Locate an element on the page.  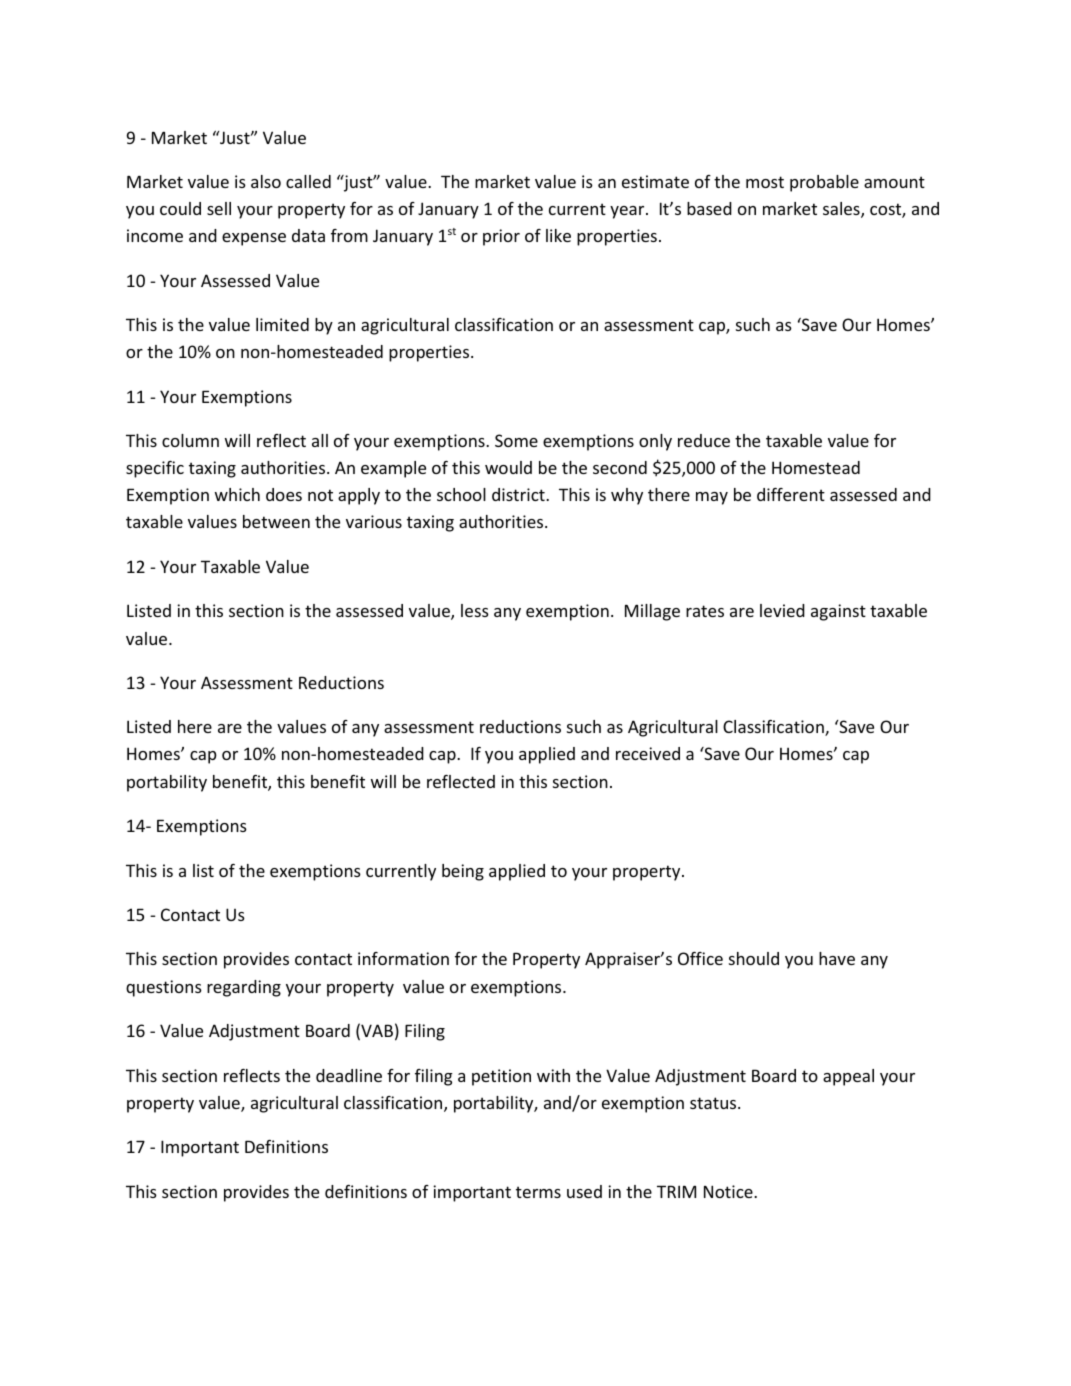
prior is located at coordinates (501, 237).
